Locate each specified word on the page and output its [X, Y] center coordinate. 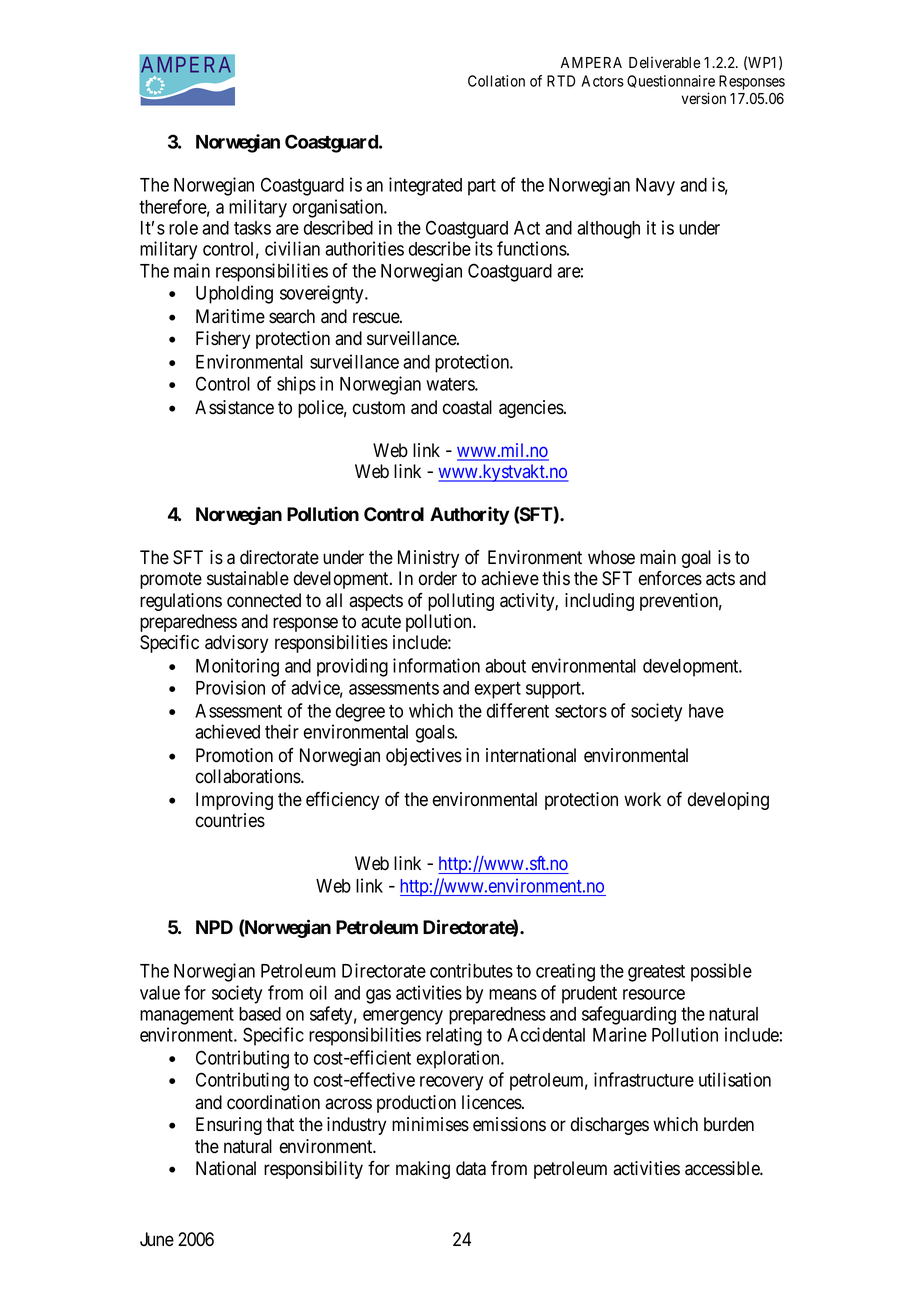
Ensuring [229, 1126]
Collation [496, 81]
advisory [236, 644]
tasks [252, 228]
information [436, 665]
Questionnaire [671, 81]
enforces [670, 578]
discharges [610, 1126]
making [423, 1170]
